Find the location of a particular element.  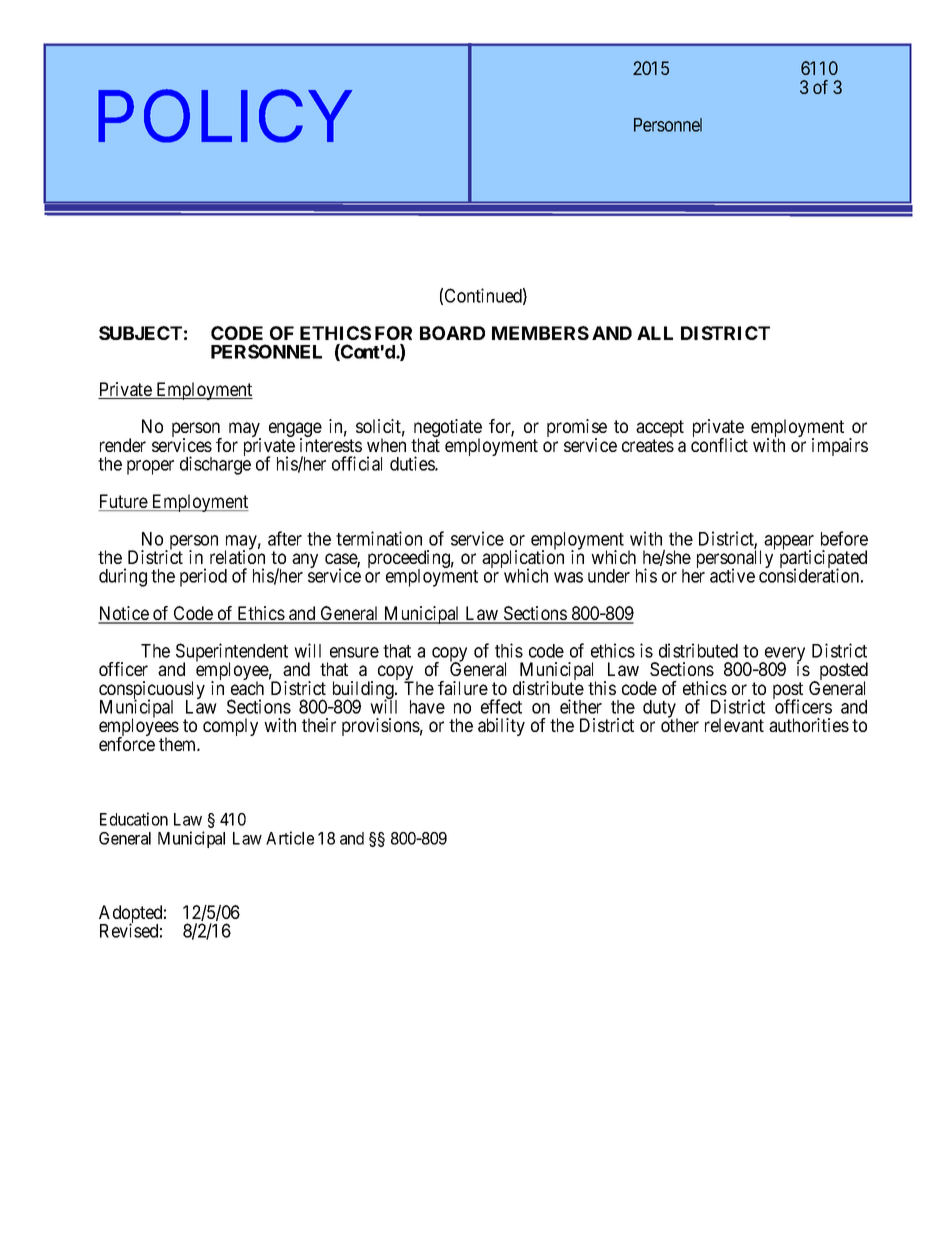

BOARD is located at coordinates (452, 333).
